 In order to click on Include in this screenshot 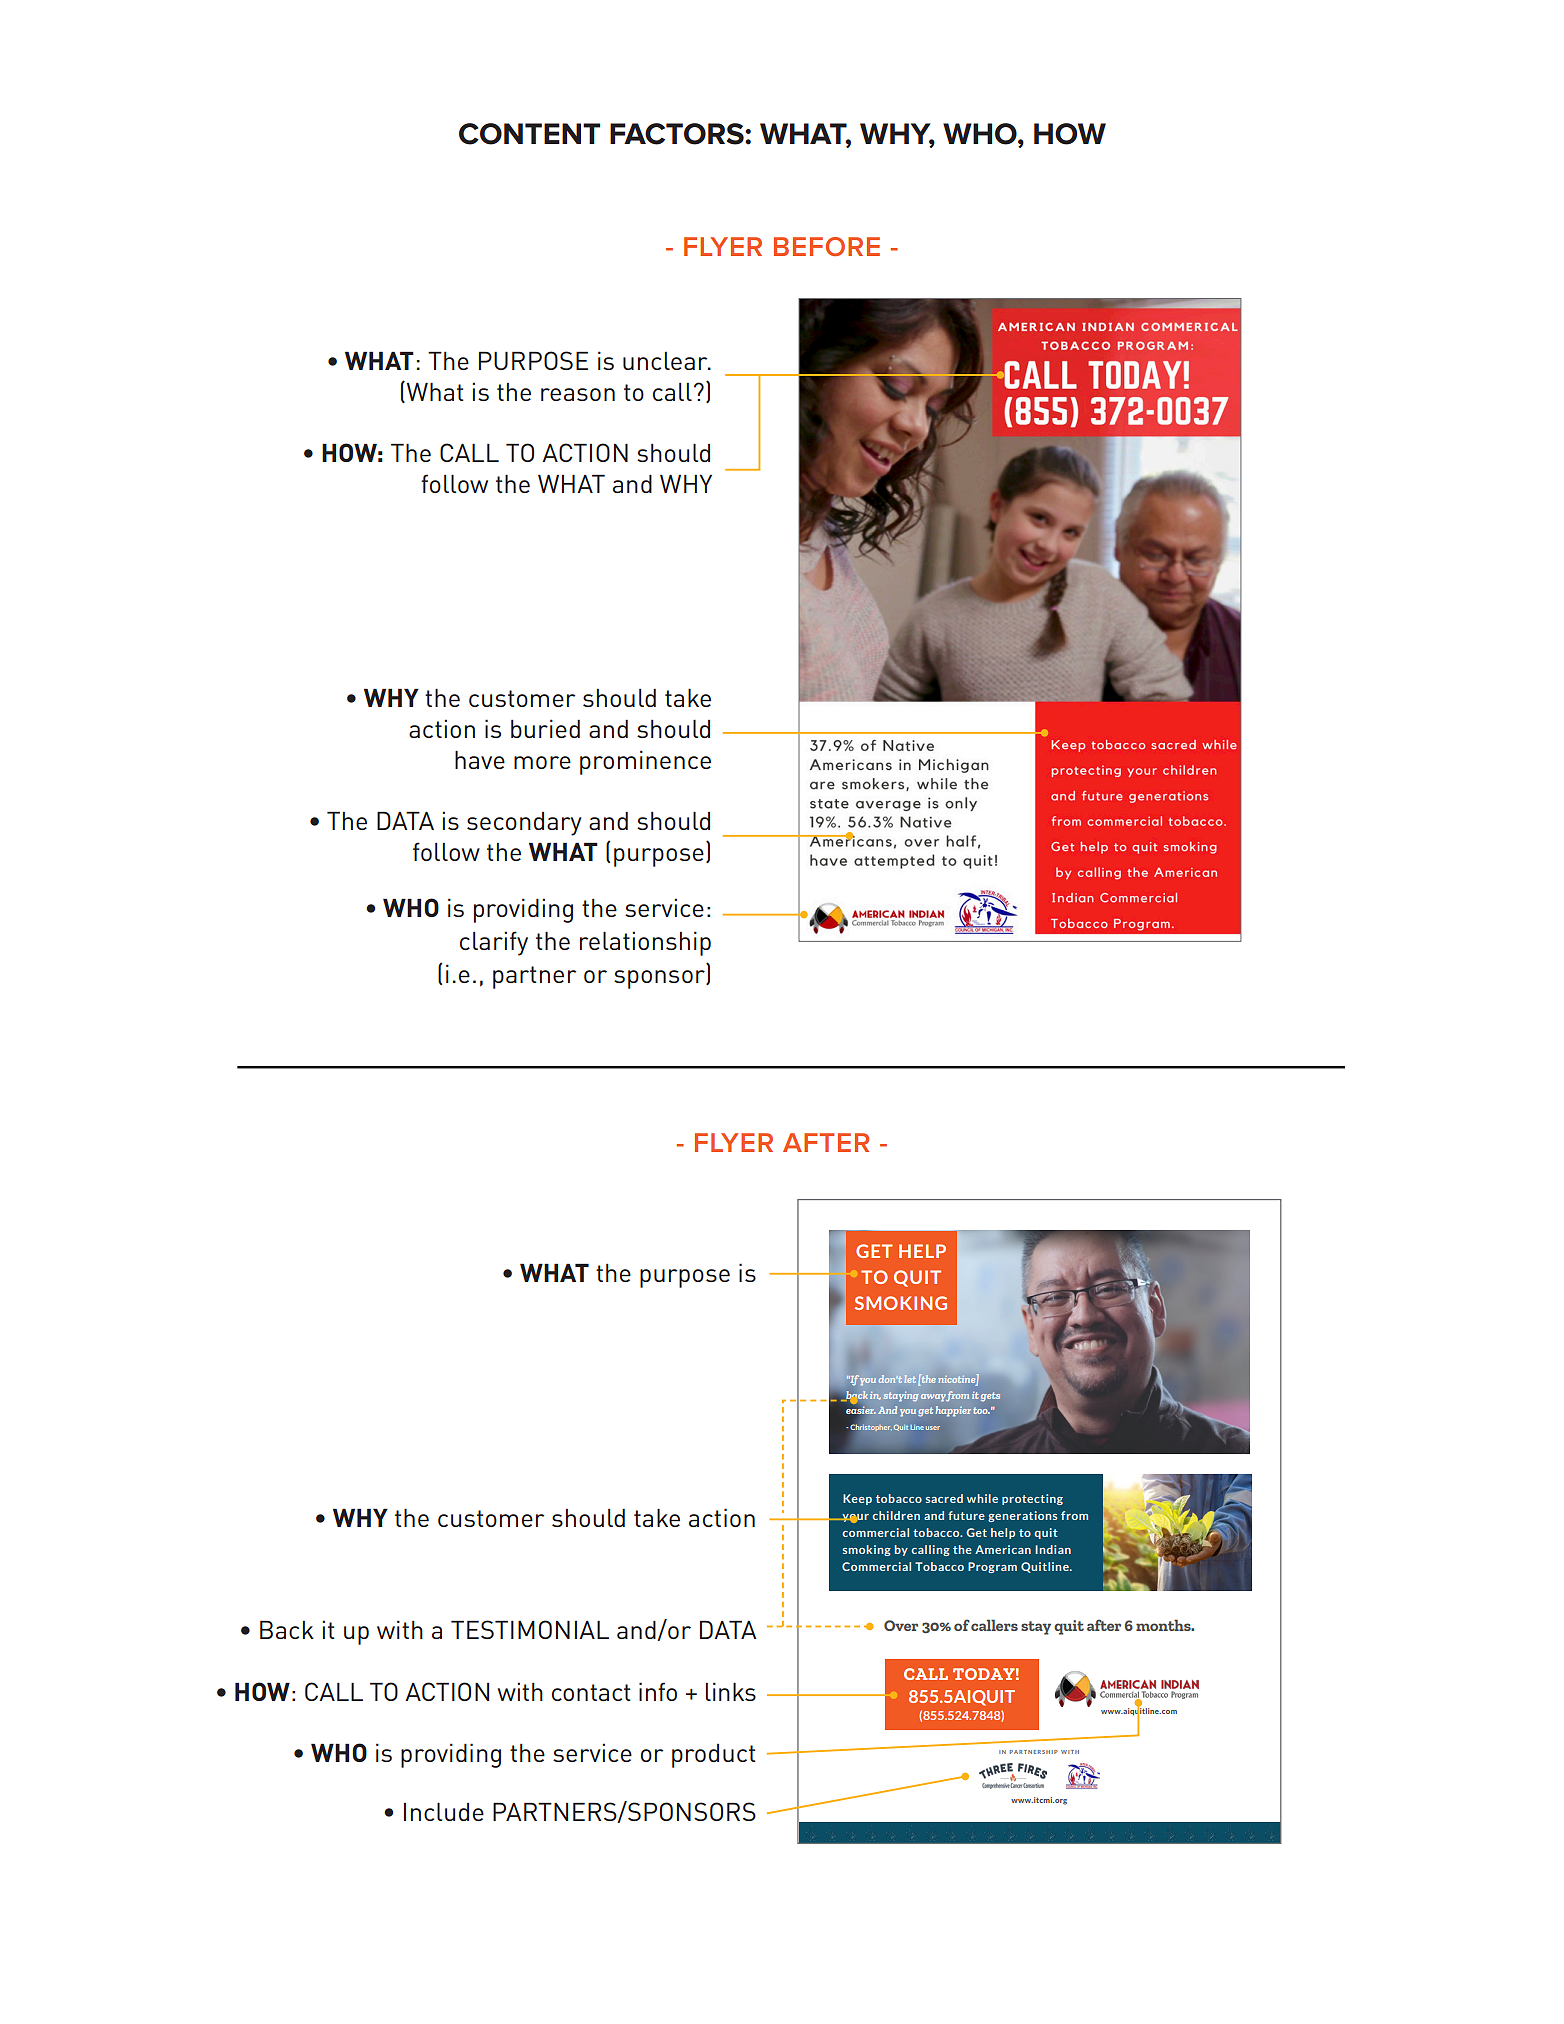, I will do `click(444, 1812)`.
